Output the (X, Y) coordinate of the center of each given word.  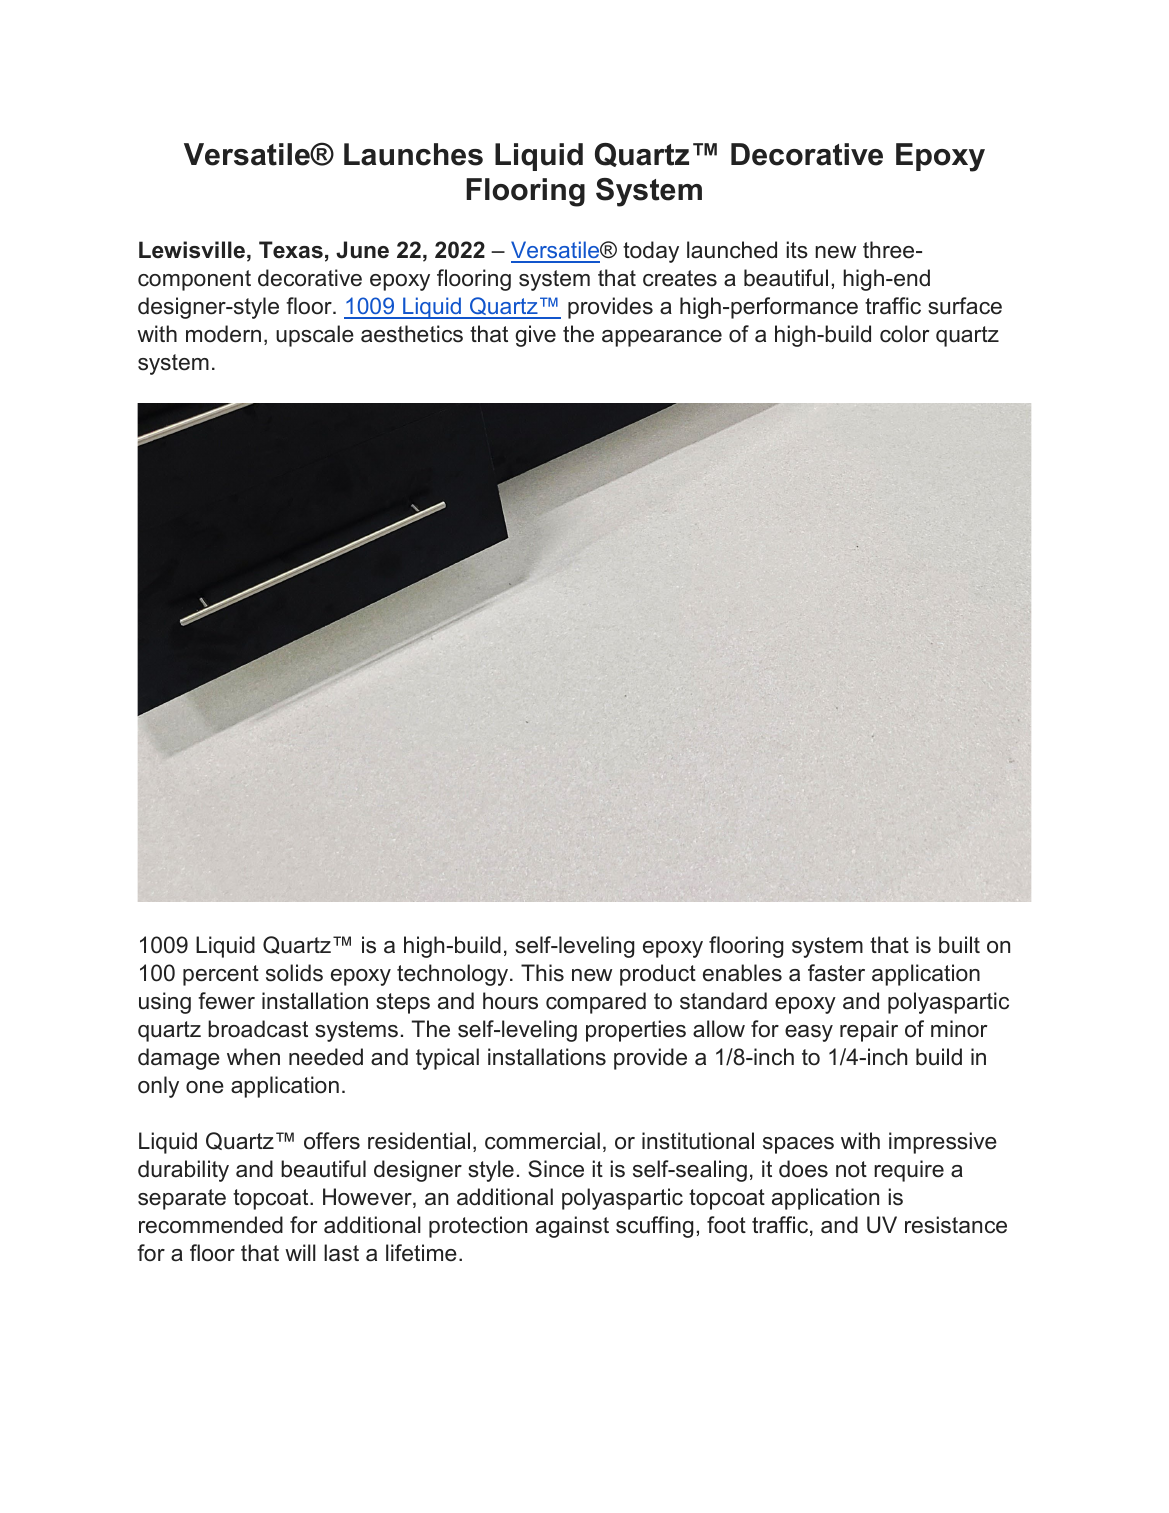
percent (221, 975)
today (651, 252)
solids (294, 973)
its (797, 250)
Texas (291, 250)
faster (836, 973)
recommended (211, 1225)
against (572, 1227)
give (535, 336)
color (905, 334)
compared (596, 1003)
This (542, 973)
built (959, 945)
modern (223, 334)
